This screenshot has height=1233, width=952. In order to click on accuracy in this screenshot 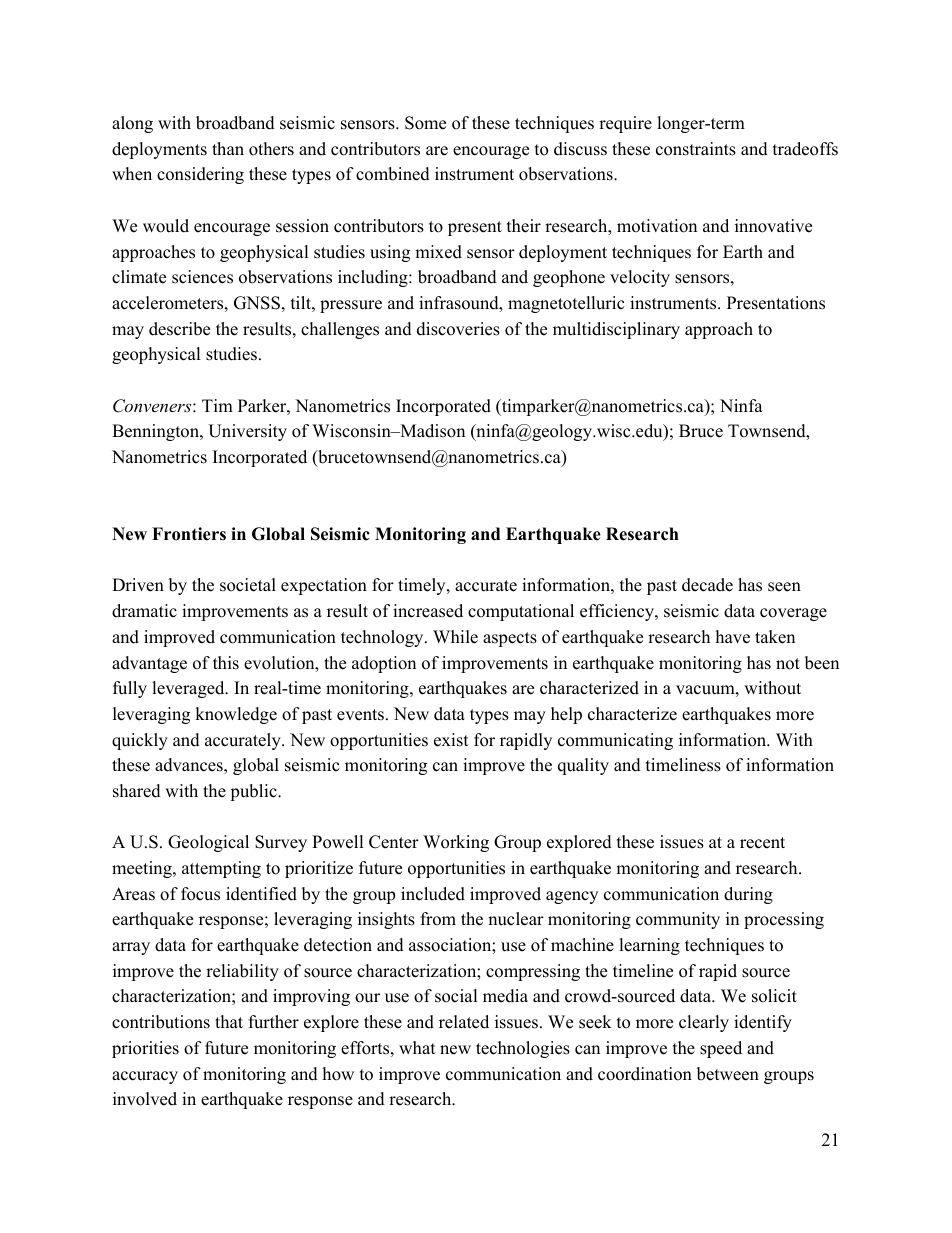, I will do `click(145, 1077)`.
